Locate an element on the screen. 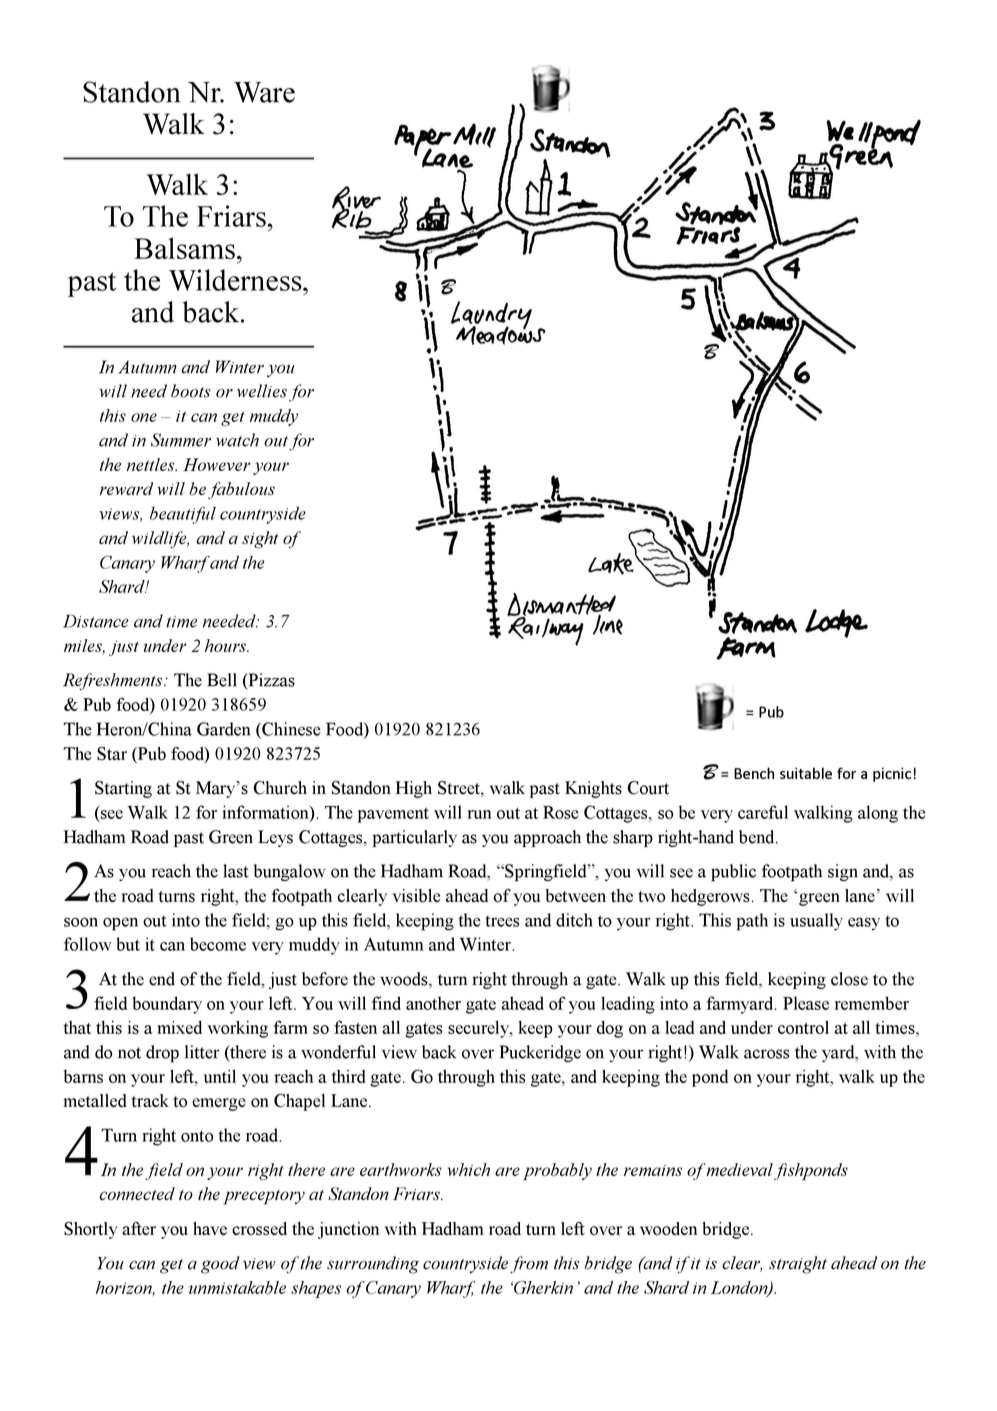 The height and width of the screenshot is (1411, 997). boundary is located at coordinates (167, 1005).
